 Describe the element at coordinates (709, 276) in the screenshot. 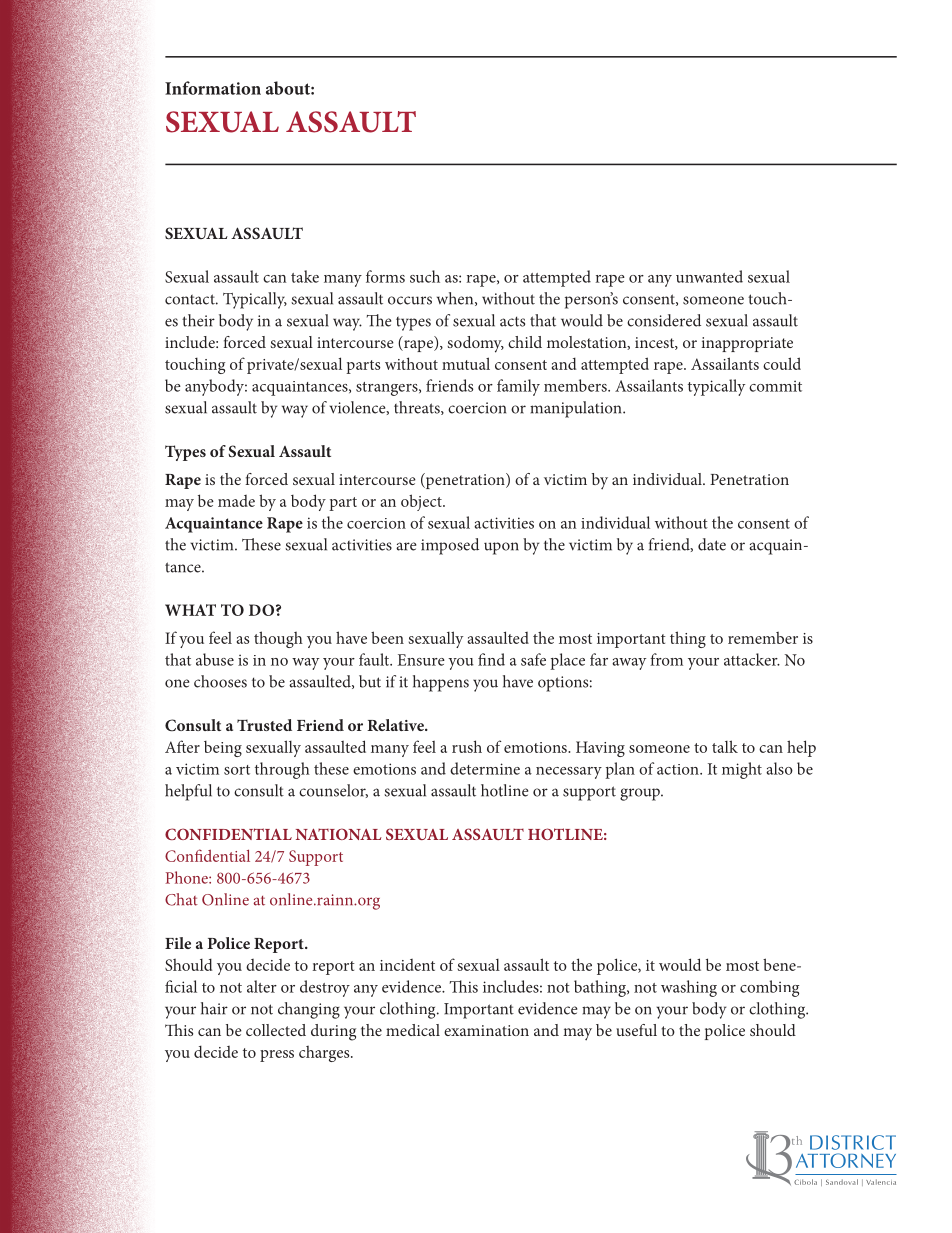

I see `unwanted` at that location.
